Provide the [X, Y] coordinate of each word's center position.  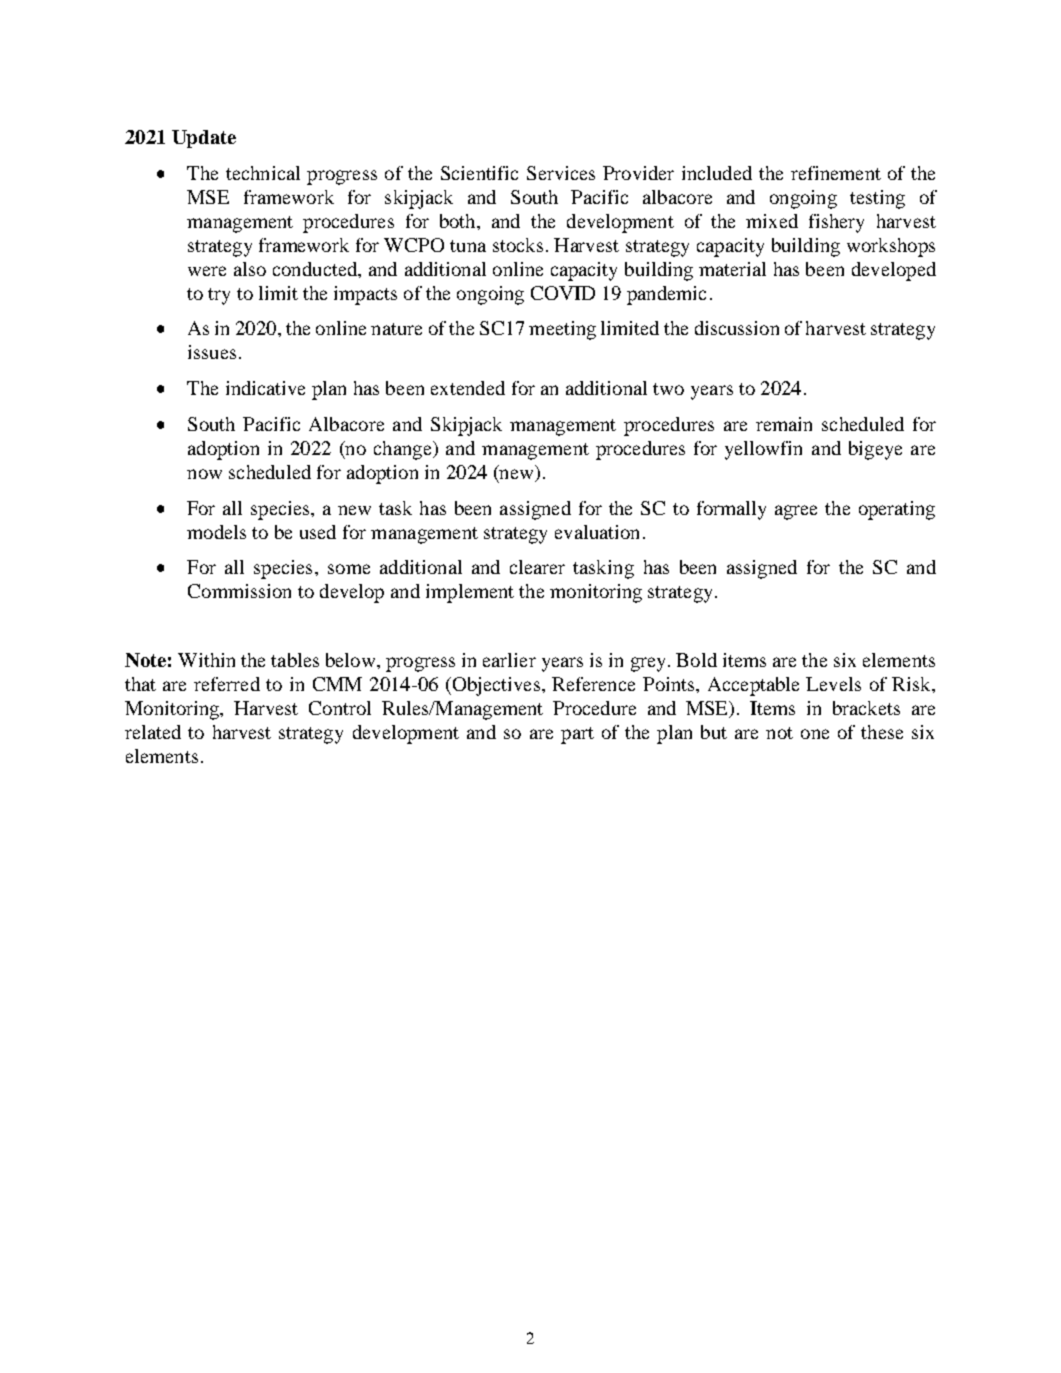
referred [227, 684]
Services [561, 173]
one [815, 734]
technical [263, 173]
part [577, 735]
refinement [836, 173]
